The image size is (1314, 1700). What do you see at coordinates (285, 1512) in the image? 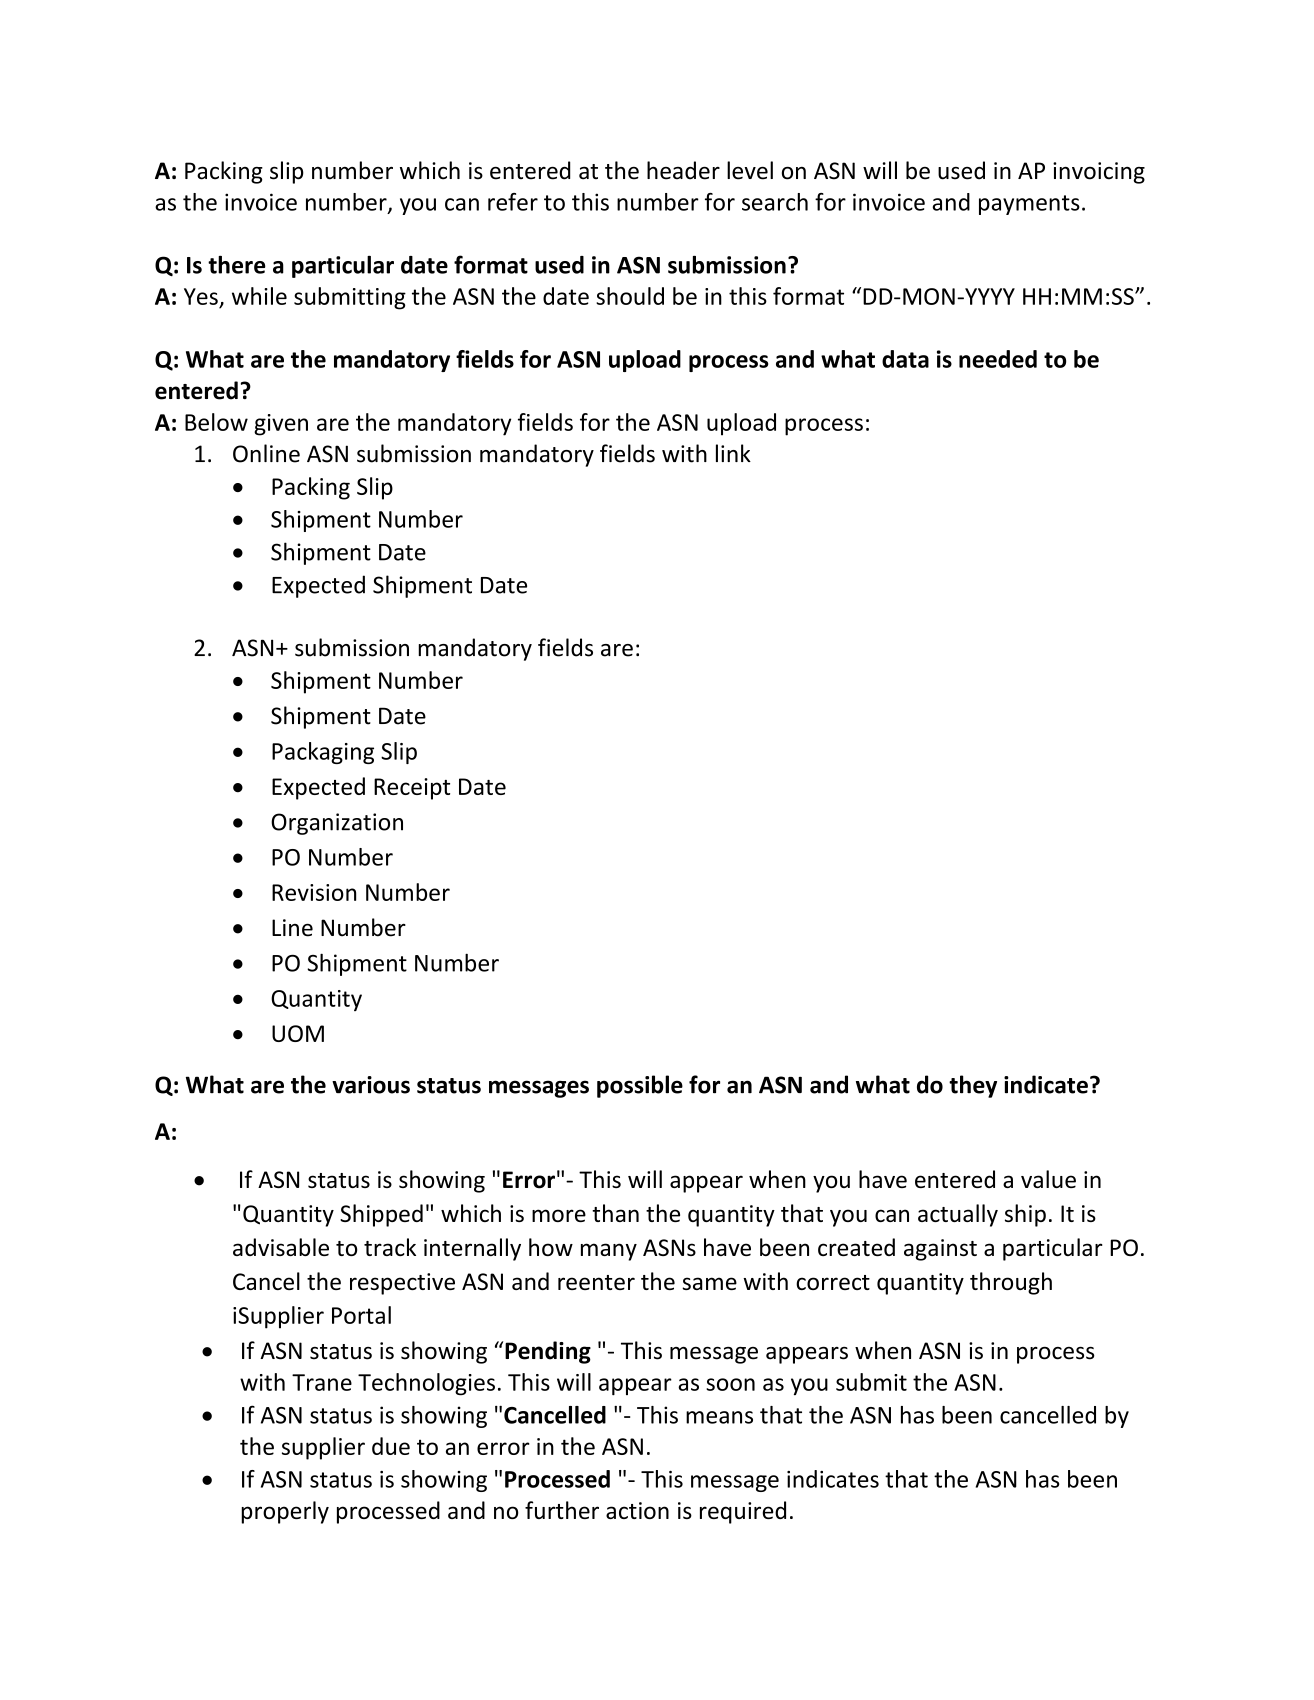
I see `properly` at bounding box center [285, 1512].
